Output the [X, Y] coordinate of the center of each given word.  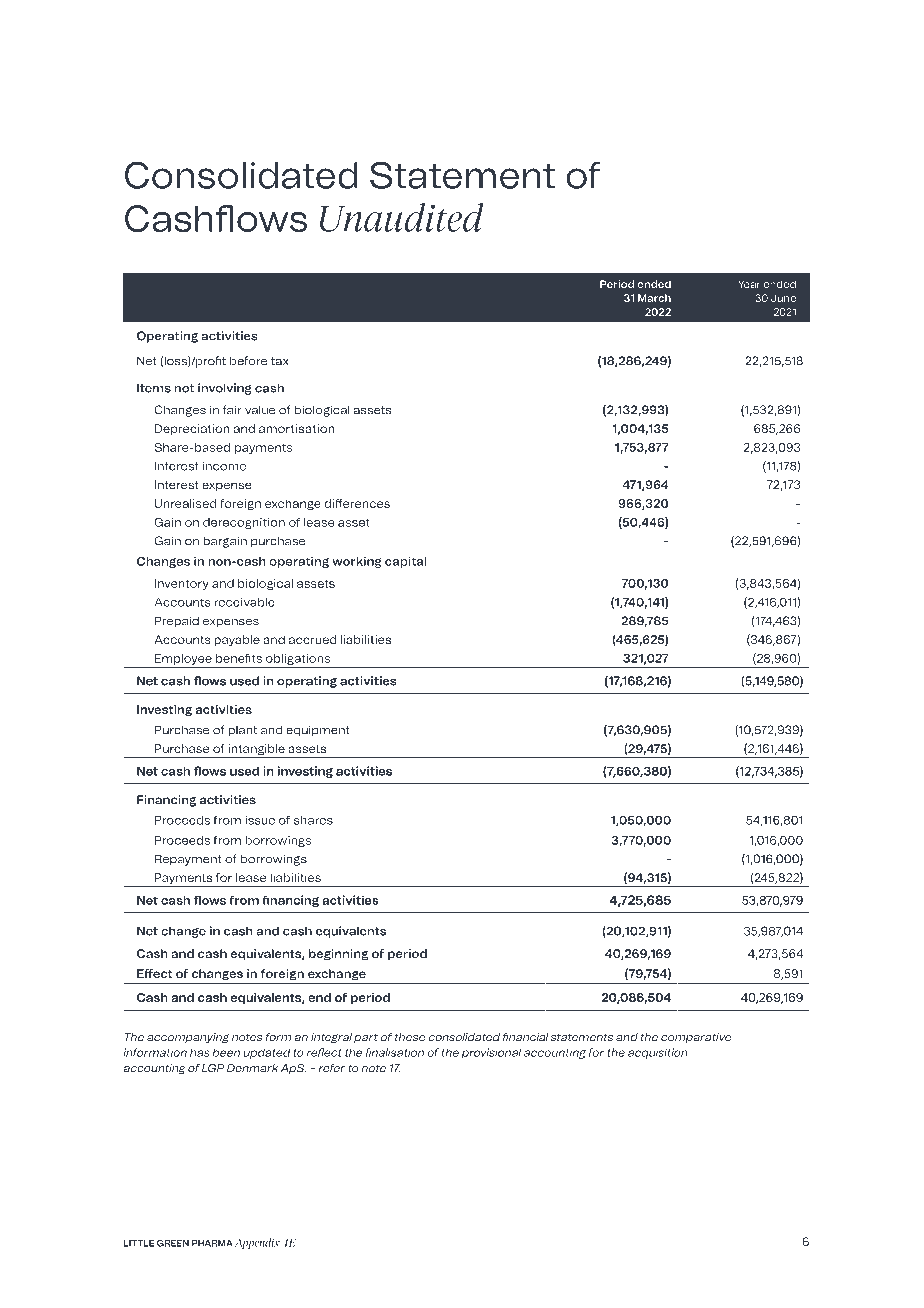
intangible [256, 751]
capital [405, 562]
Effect [154, 973]
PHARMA [212, 1243]
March [654, 298]
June [783, 298]
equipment [318, 731]
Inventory [182, 584]
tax [280, 361]
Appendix [257, 1243]
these [410, 1037]
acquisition [658, 1053]
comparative [696, 1038]
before [248, 361]
